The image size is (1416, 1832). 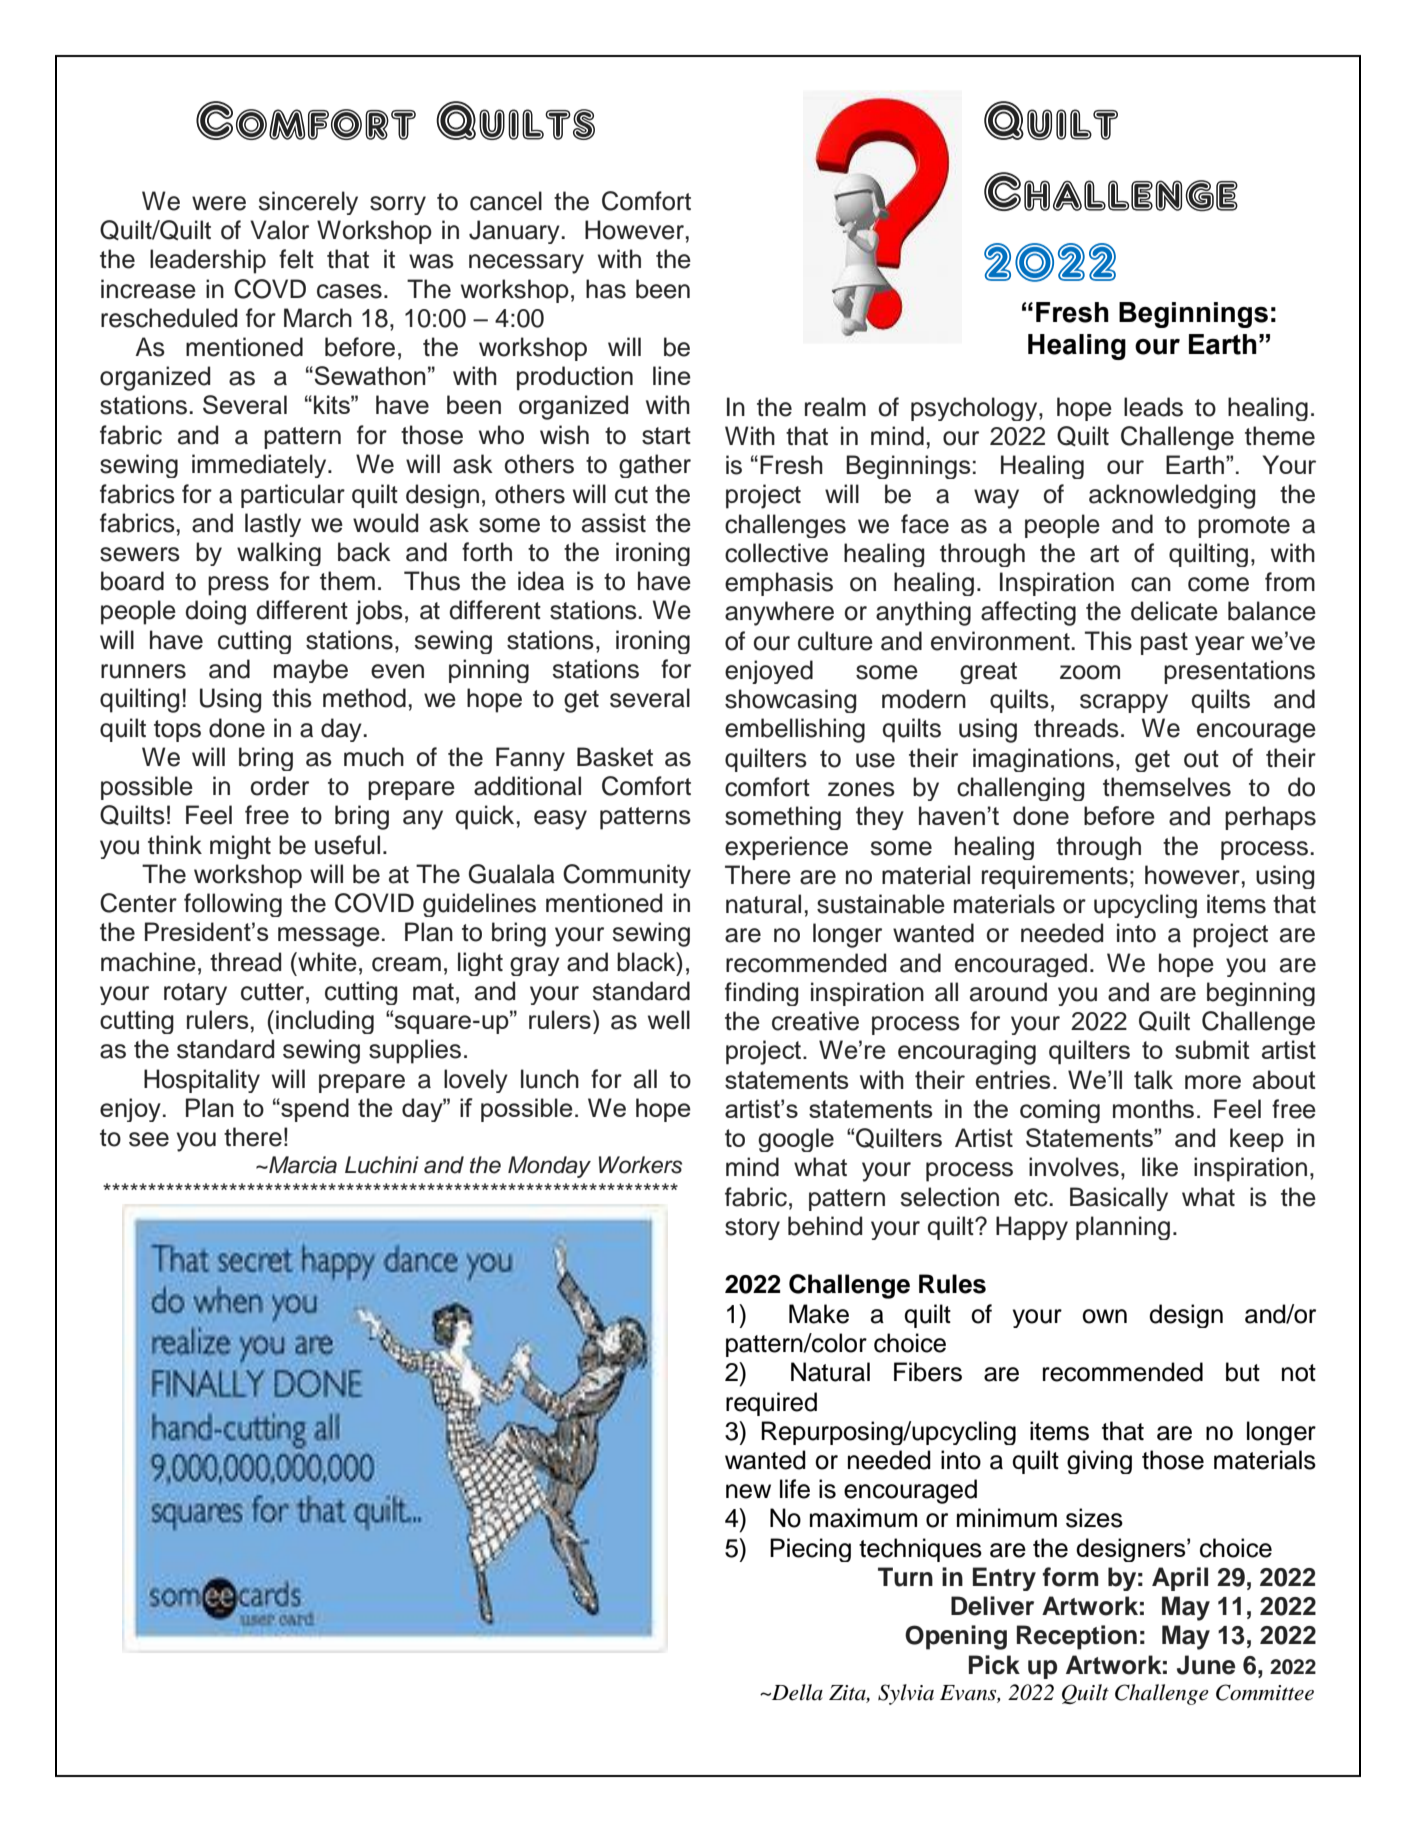 What do you see at coordinates (526, 264) in the document?
I see `necessary` at bounding box center [526, 264].
